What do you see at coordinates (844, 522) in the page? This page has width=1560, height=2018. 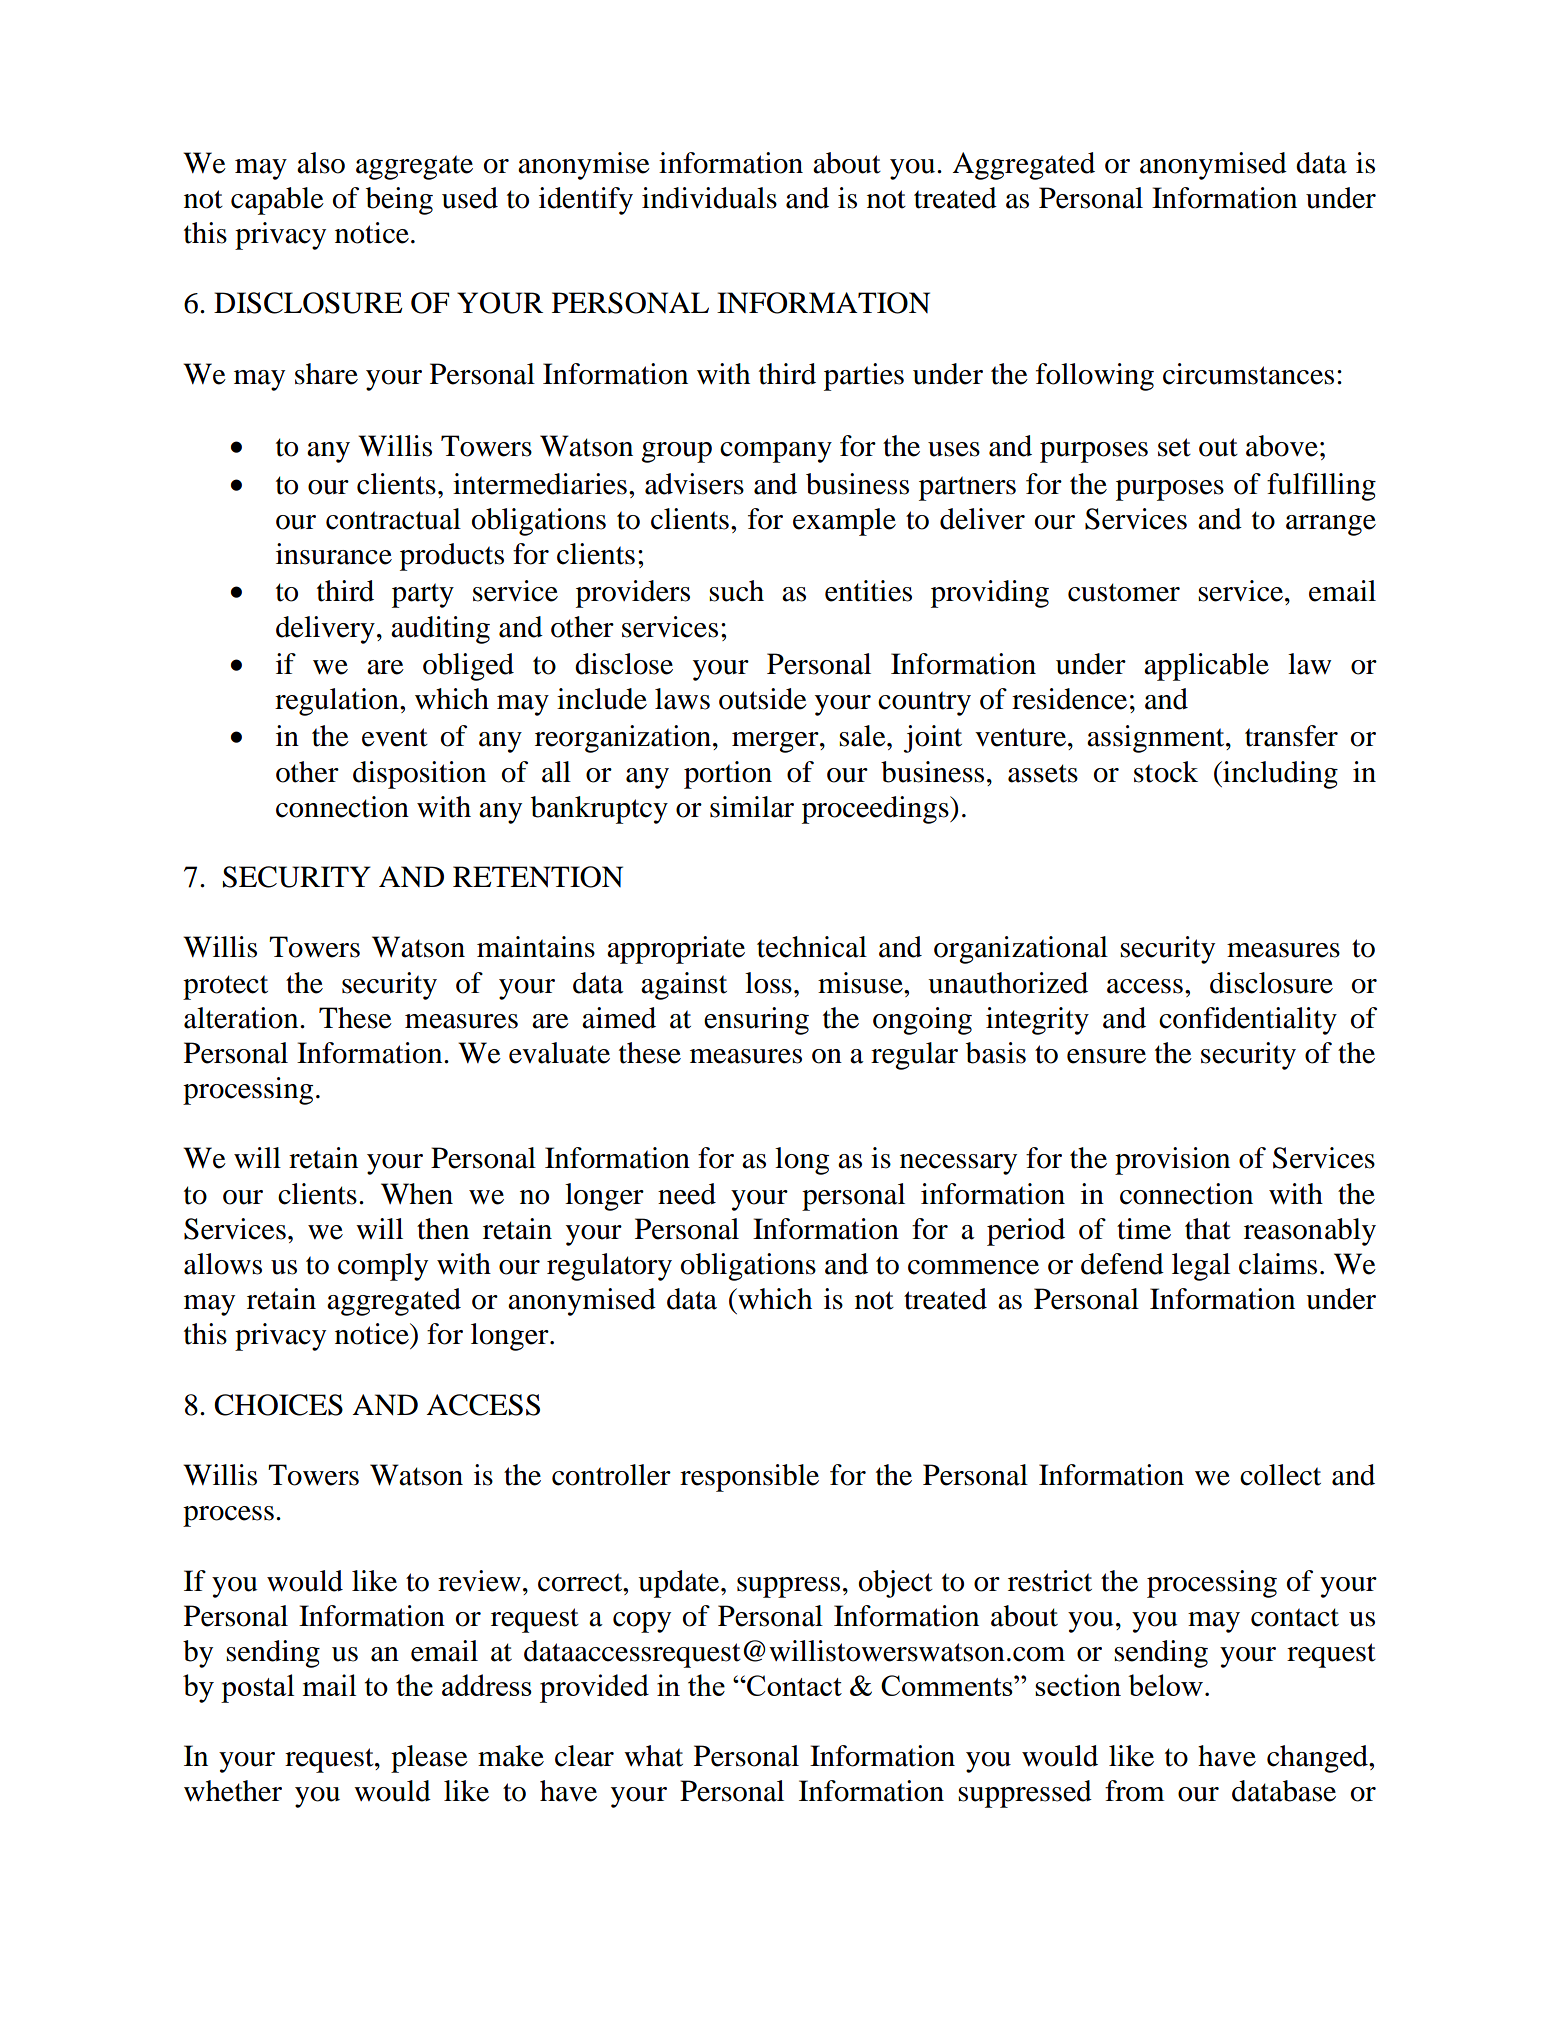 I see `example` at bounding box center [844, 522].
